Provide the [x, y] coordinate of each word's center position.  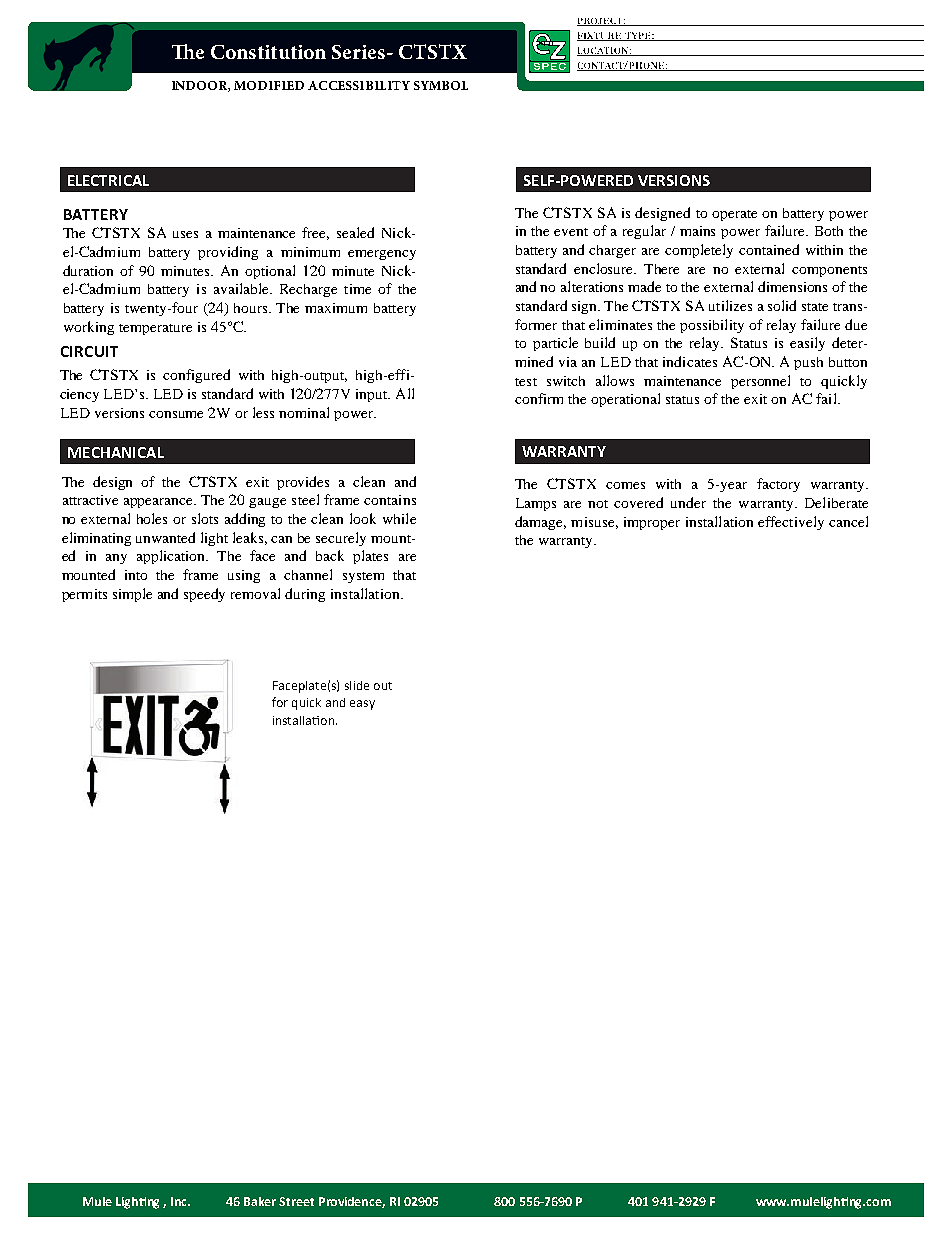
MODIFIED [269, 85]
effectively [791, 523]
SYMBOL [441, 85]
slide [357, 685]
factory [778, 485]
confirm [539, 398]
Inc [180, 1201]
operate [734, 215]
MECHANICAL [116, 452]
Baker [260, 1201]
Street [296, 1201]
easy [362, 705]
